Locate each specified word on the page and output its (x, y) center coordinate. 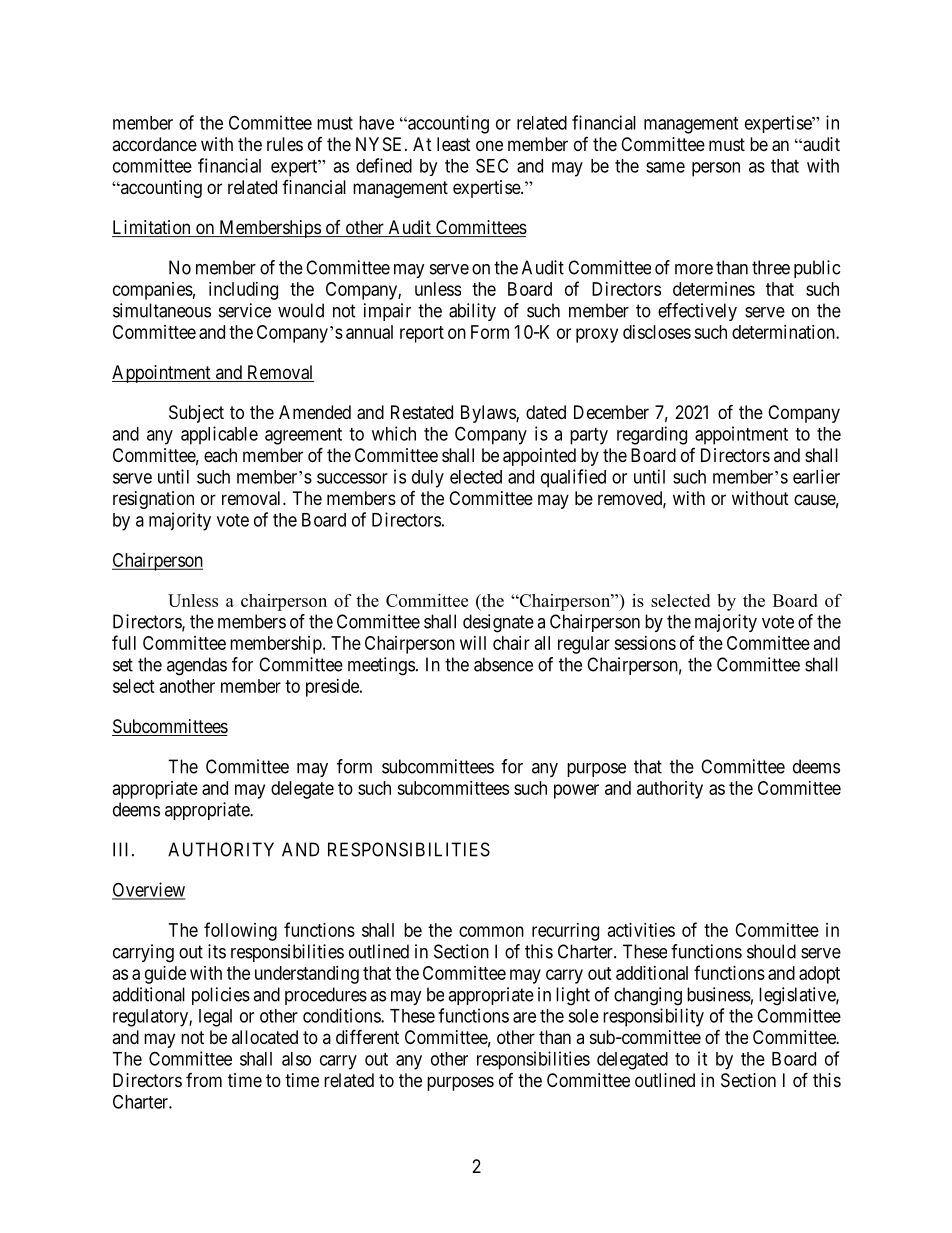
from (204, 1080)
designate (498, 623)
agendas (197, 666)
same (665, 167)
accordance (154, 144)
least (454, 144)
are (524, 1017)
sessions (645, 643)
